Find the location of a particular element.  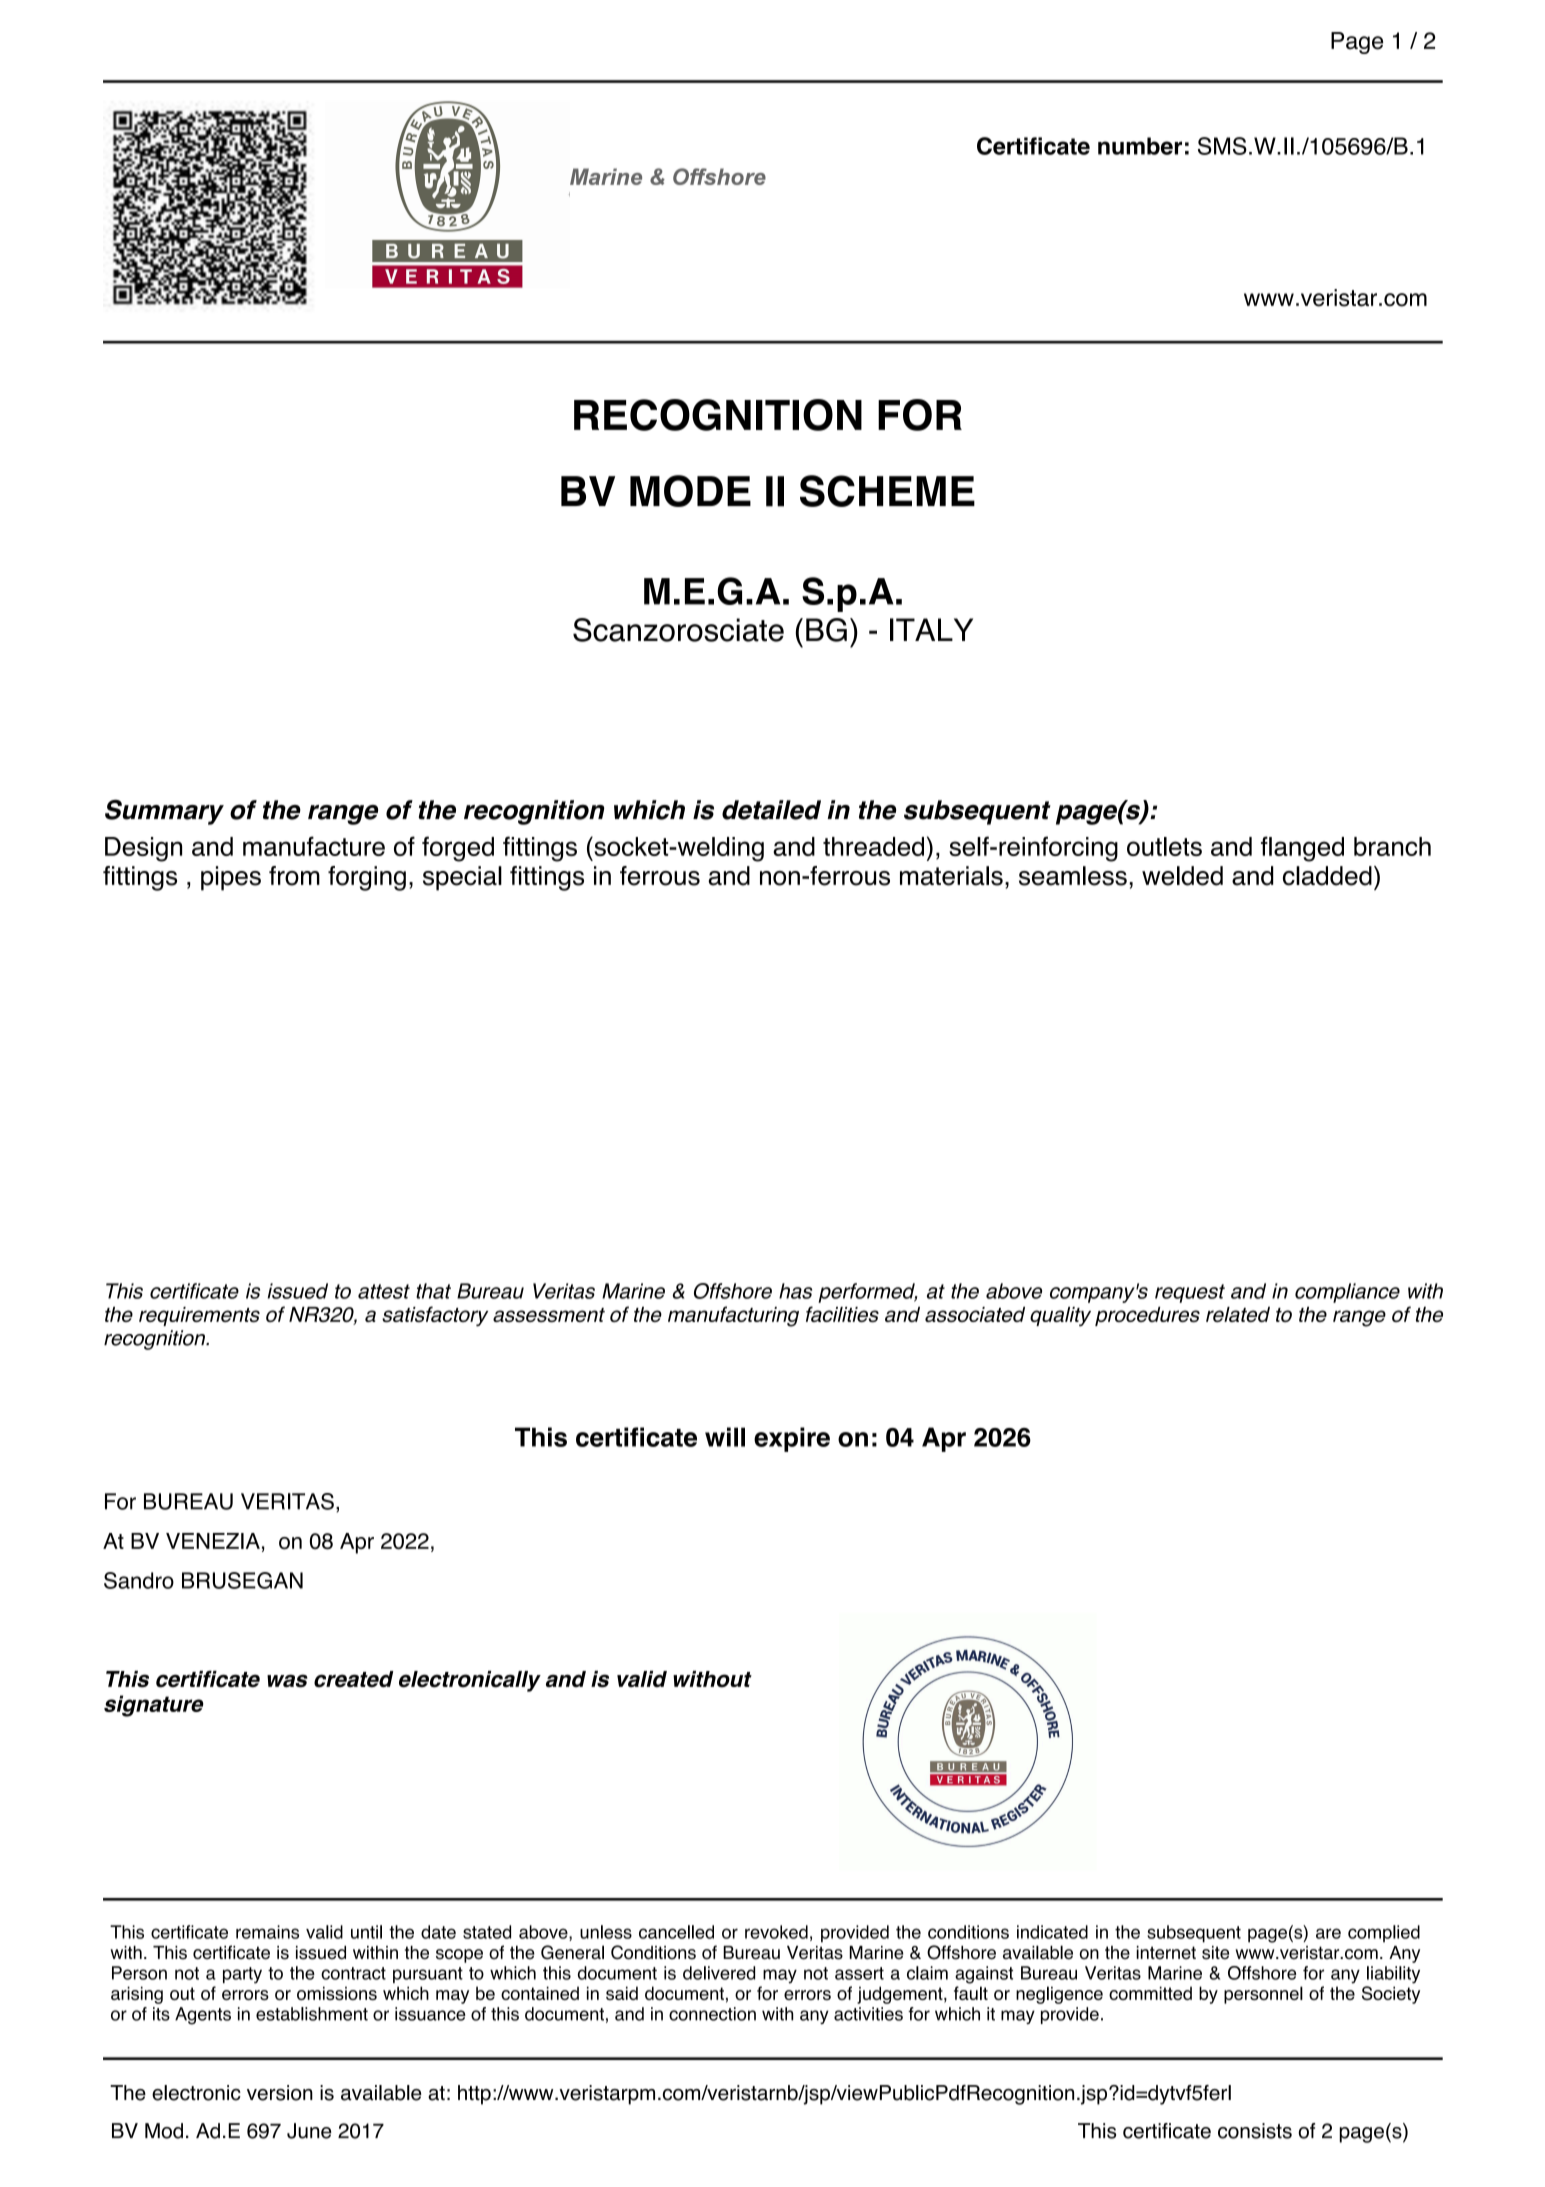

attest is located at coordinates (384, 1291).
